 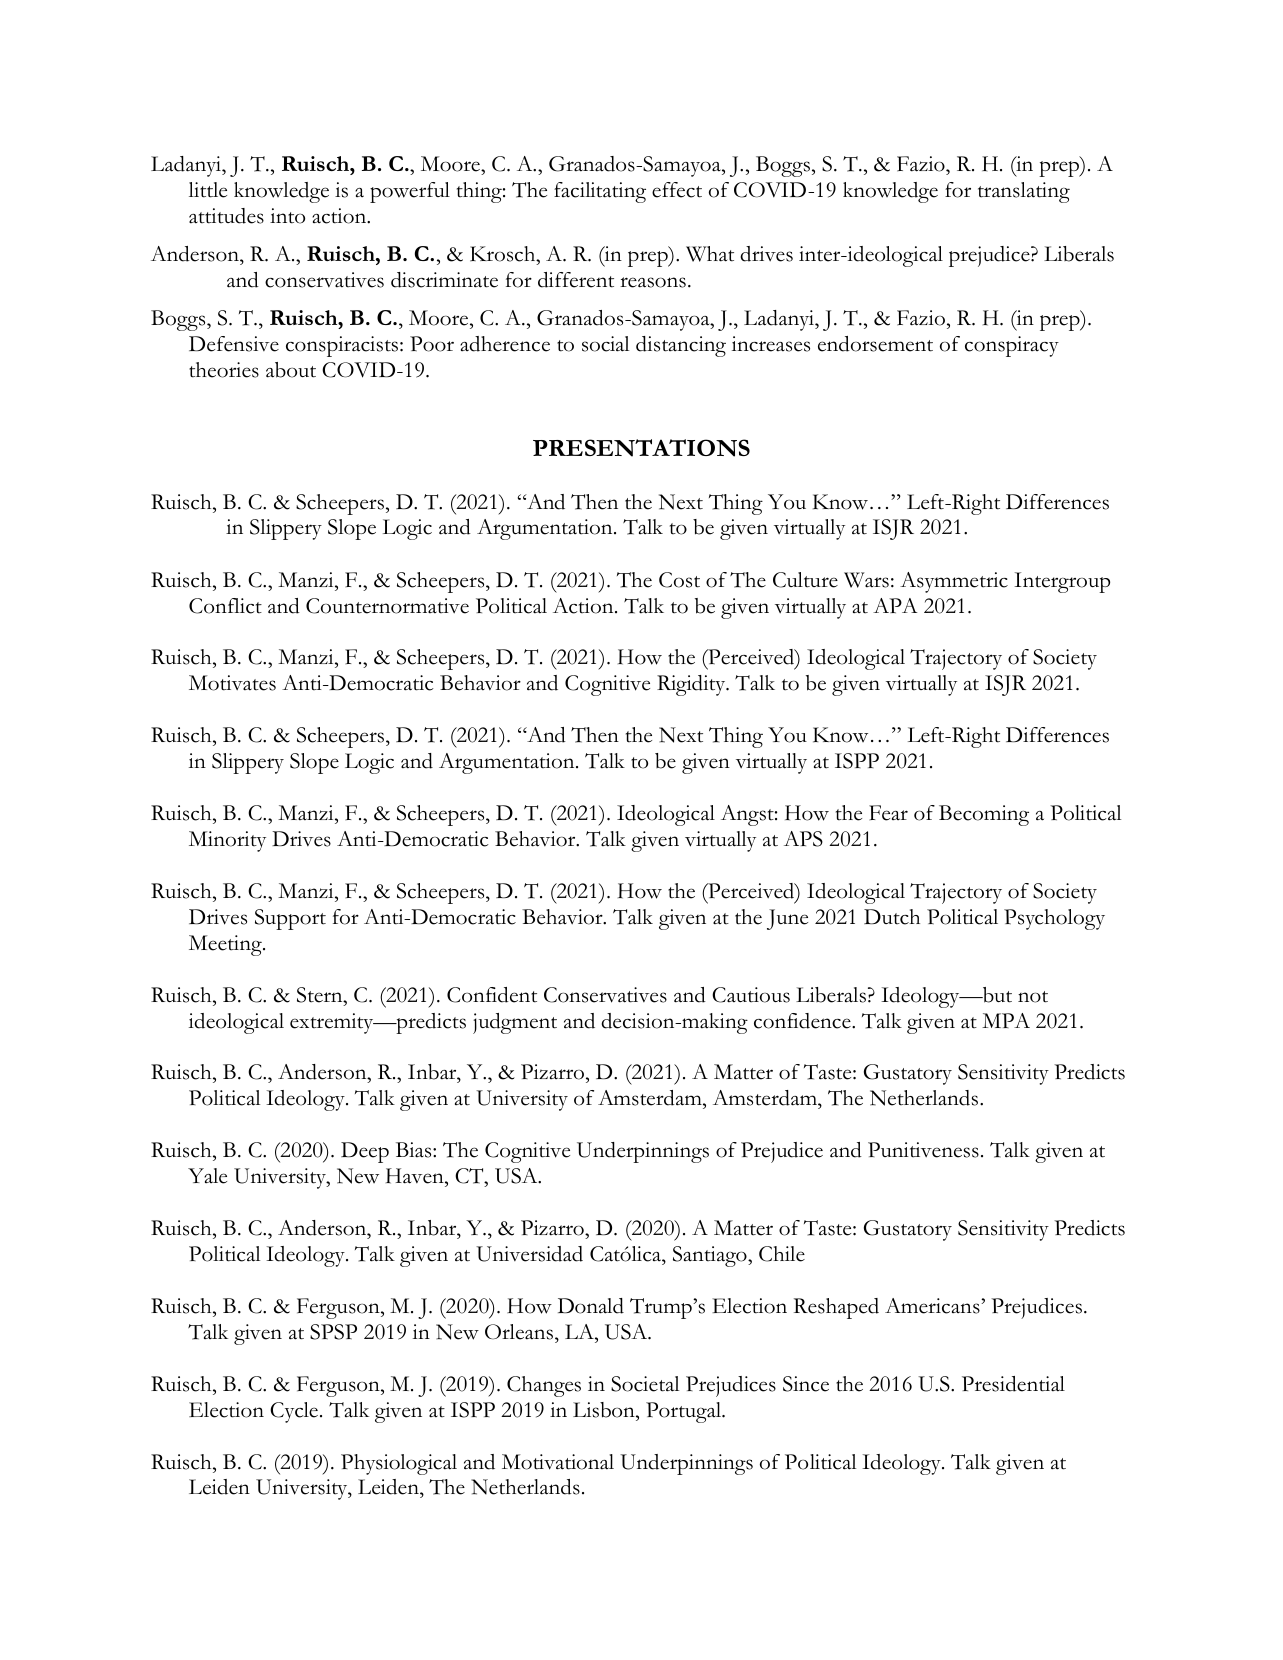 What do you see at coordinates (227, 841) in the page?
I see `Minority` at bounding box center [227, 841].
